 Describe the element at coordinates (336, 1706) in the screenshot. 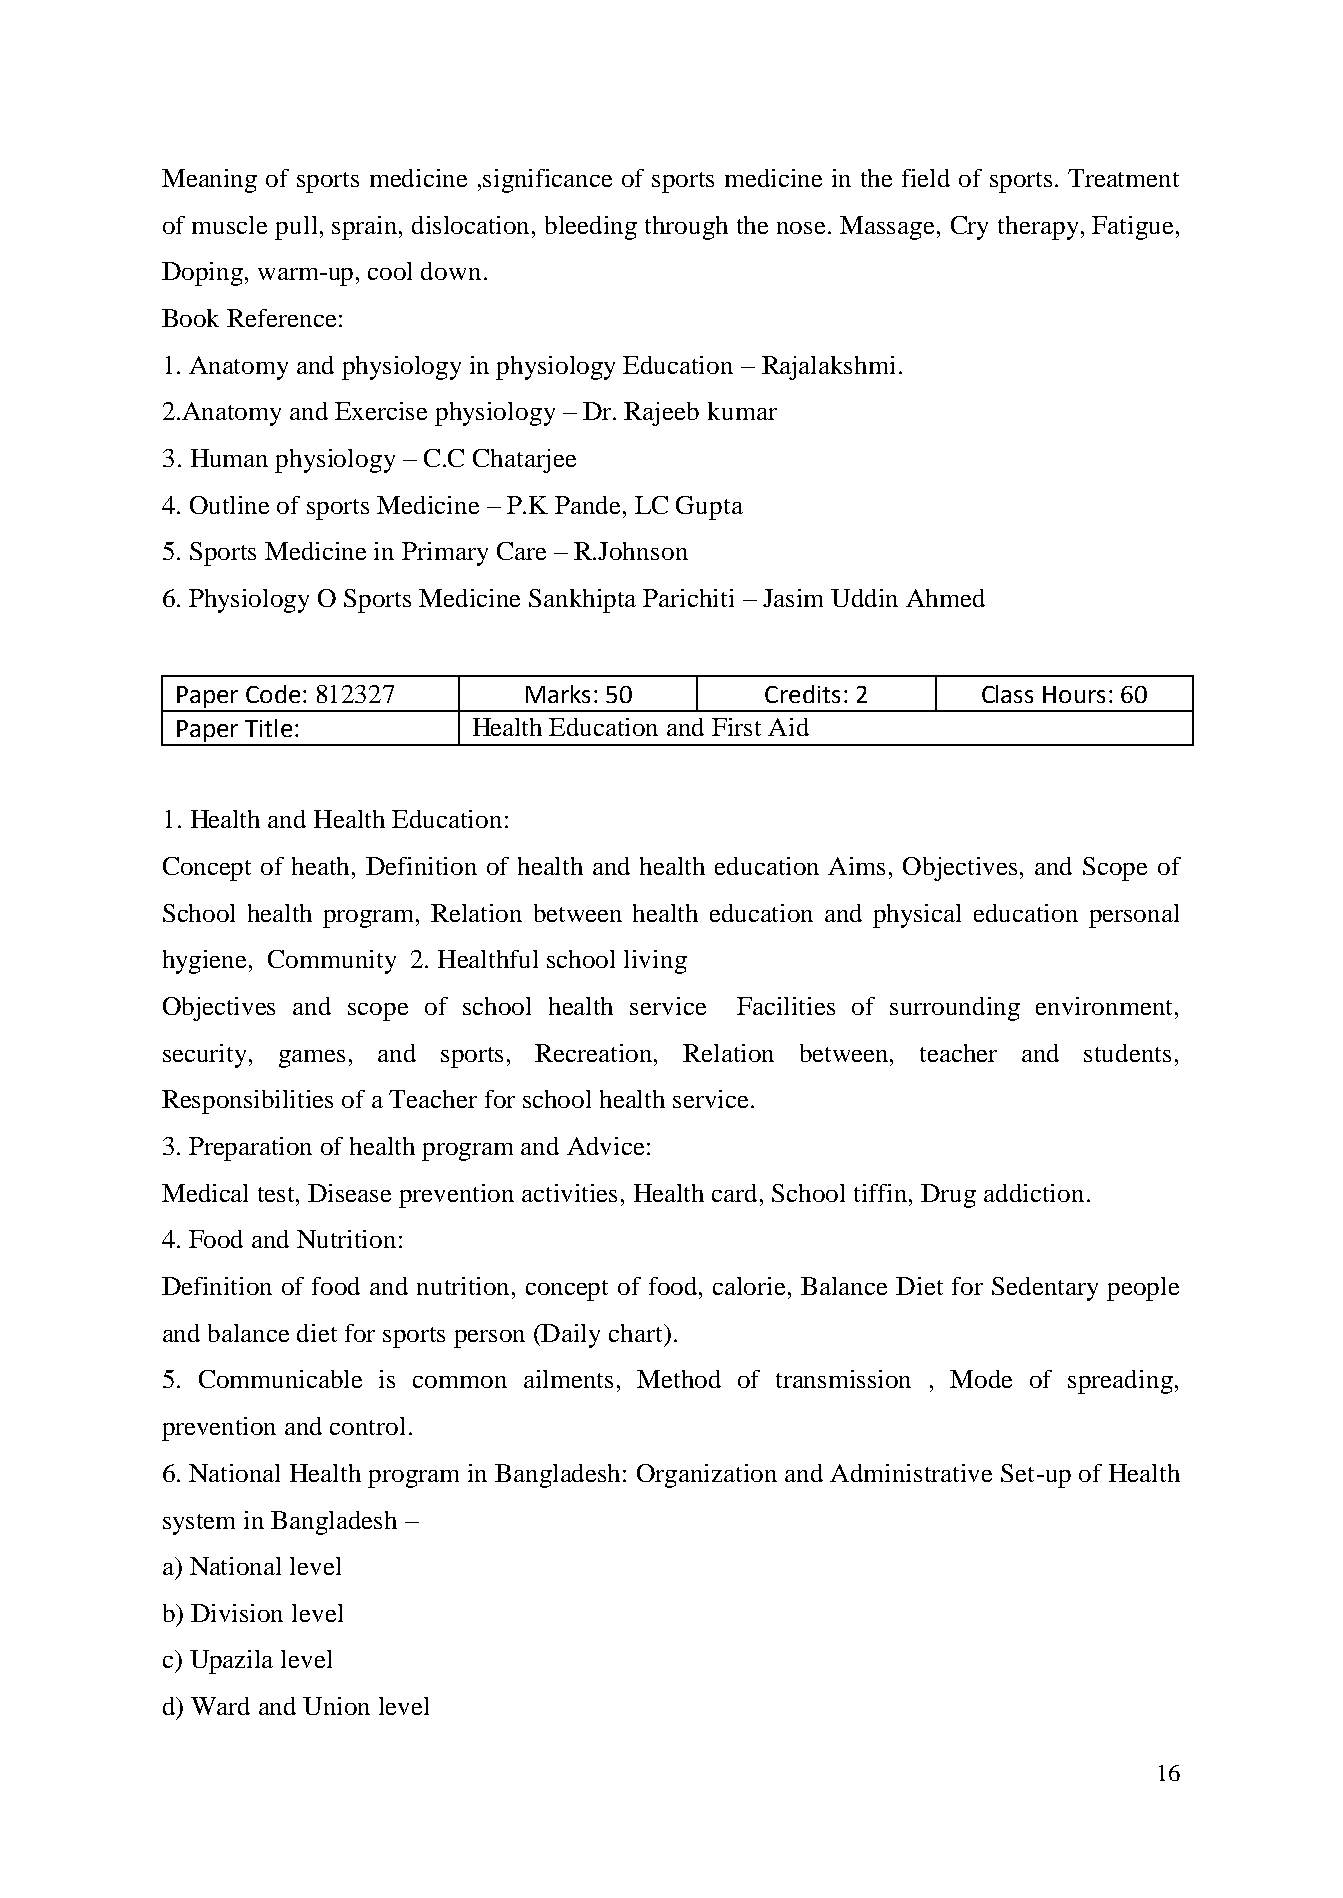

I see `Union` at that location.
